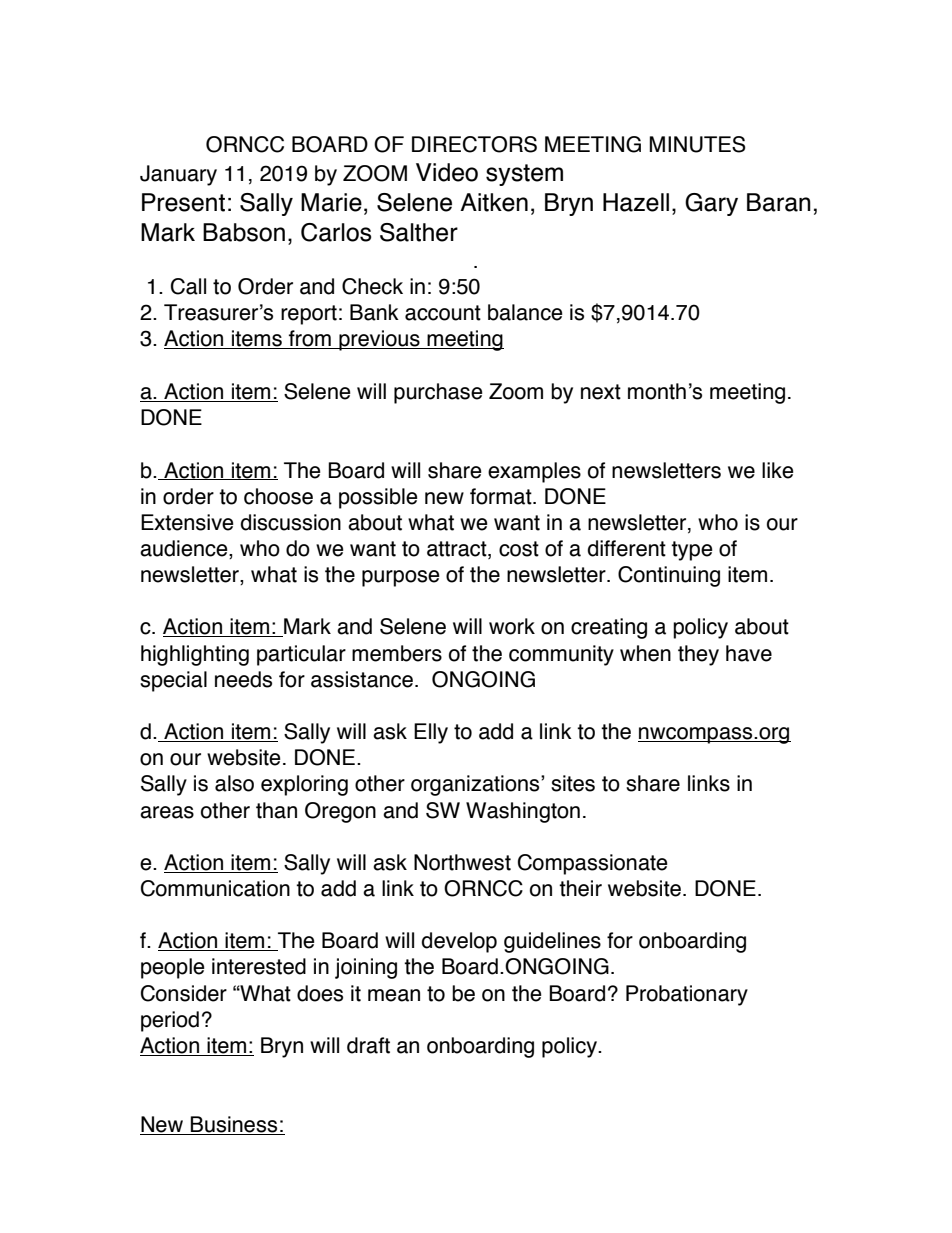 The height and width of the screenshot is (1233, 952). What do you see at coordinates (462, 862) in the screenshot?
I see `Northwest` at bounding box center [462, 862].
